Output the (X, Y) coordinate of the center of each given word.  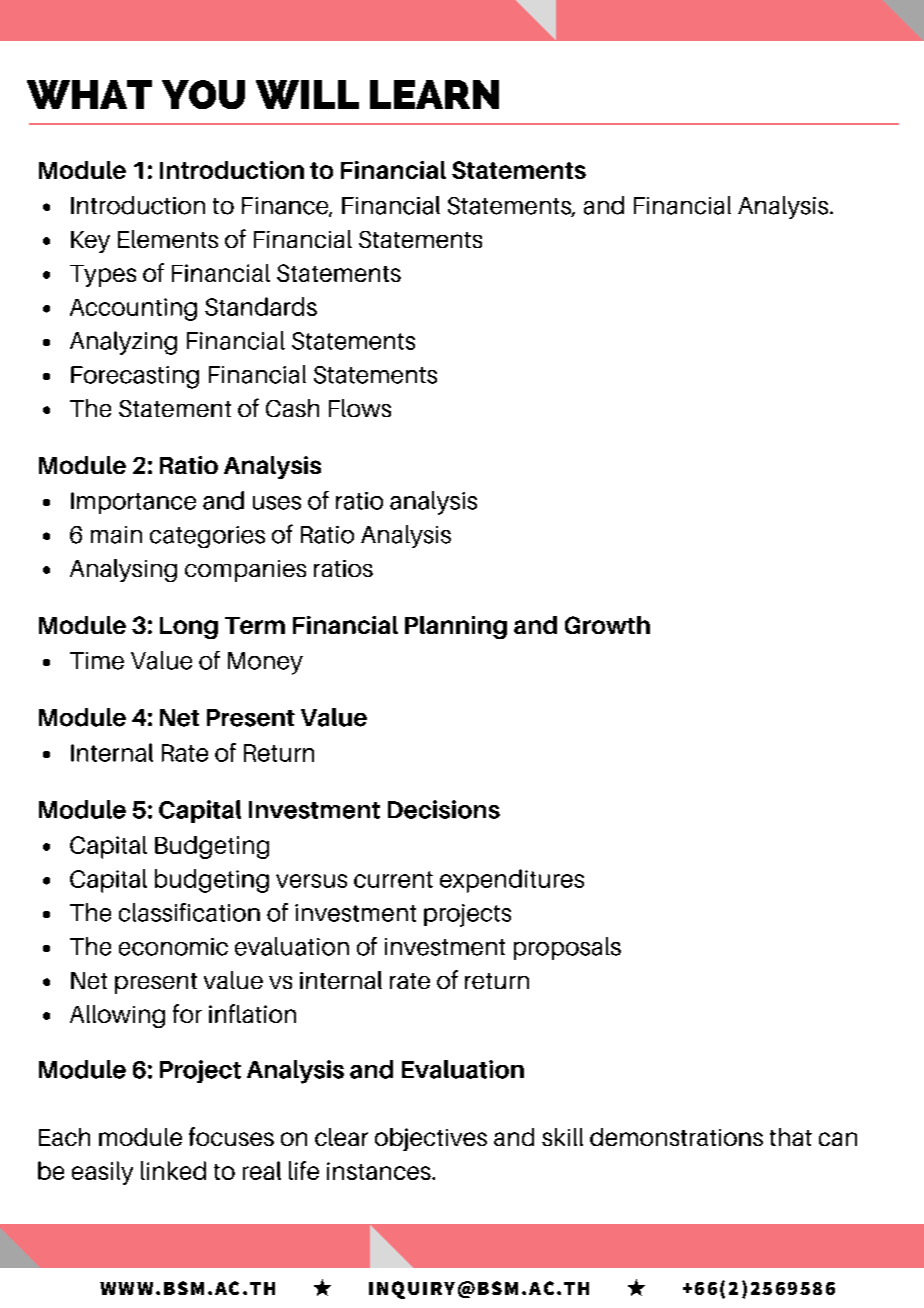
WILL (307, 94)
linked (173, 1170)
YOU (203, 94)
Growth (607, 625)
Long (189, 628)
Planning (456, 627)
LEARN (434, 94)
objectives (431, 1139)
